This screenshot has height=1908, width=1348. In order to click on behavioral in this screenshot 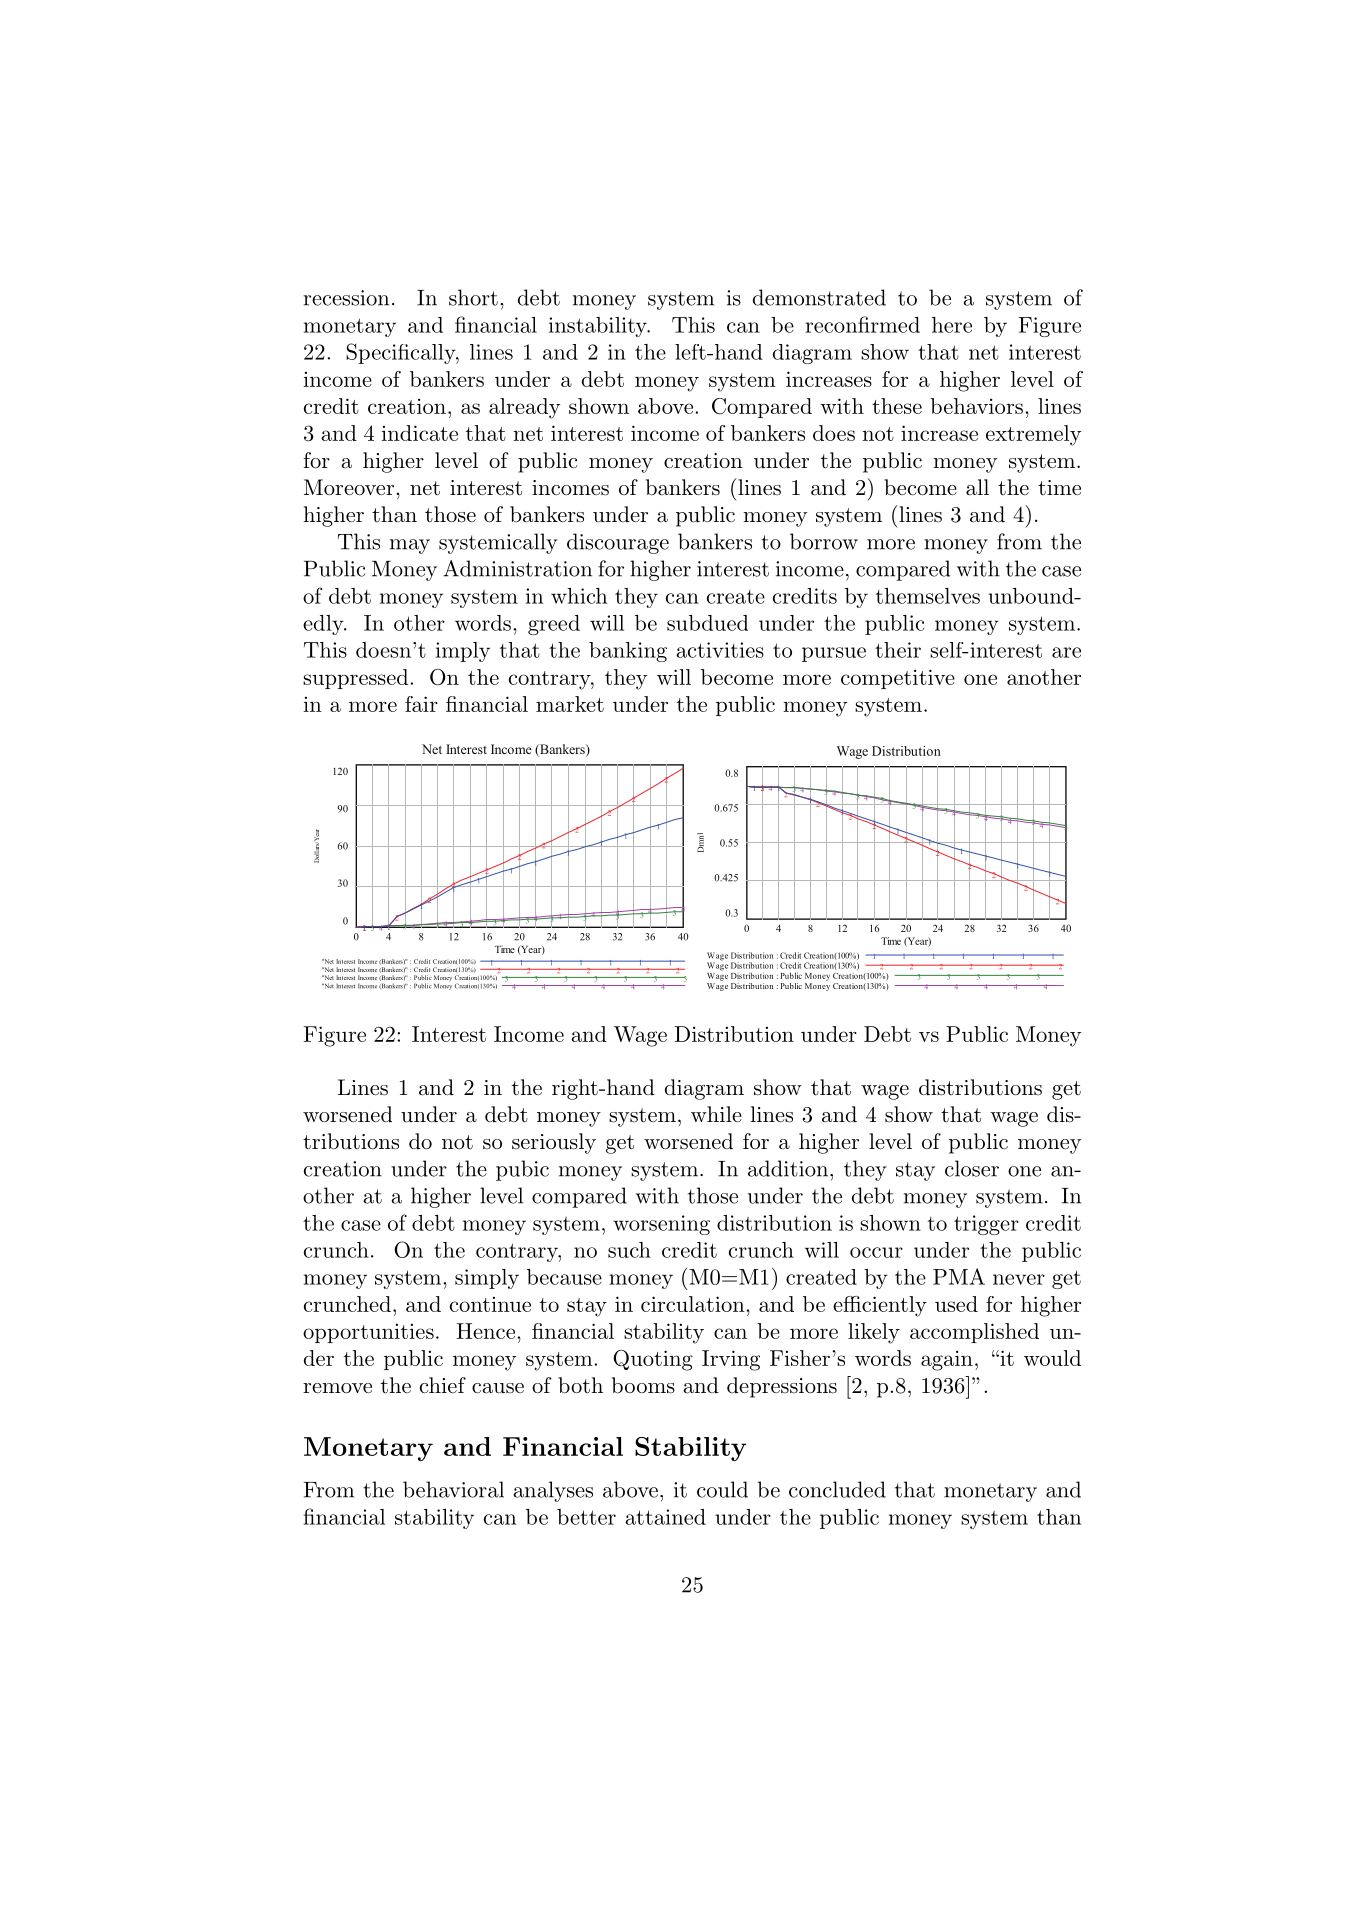, I will do `click(453, 1489)`.
